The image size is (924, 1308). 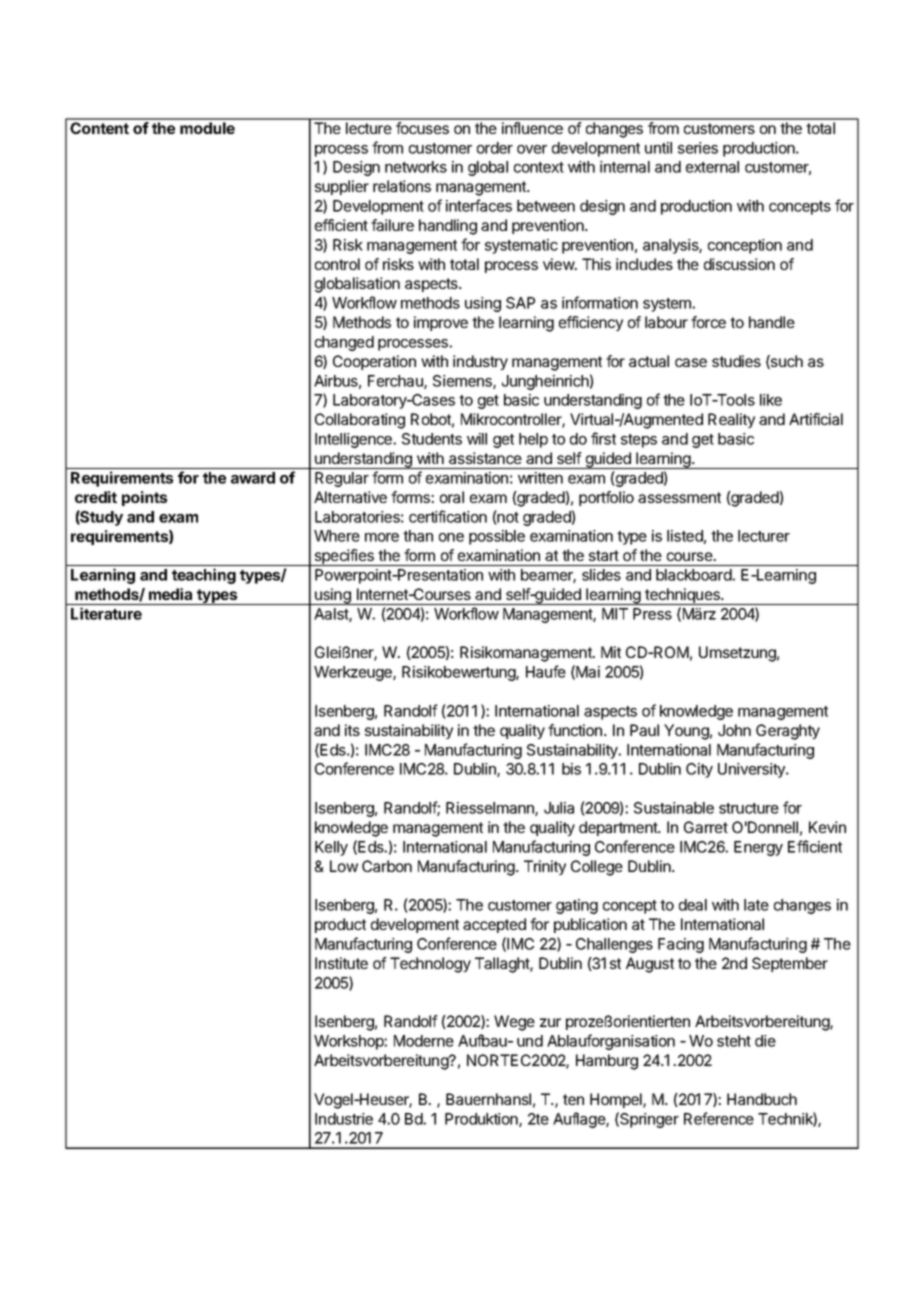 What do you see at coordinates (144, 498) in the document?
I see `points` at bounding box center [144, 498].
